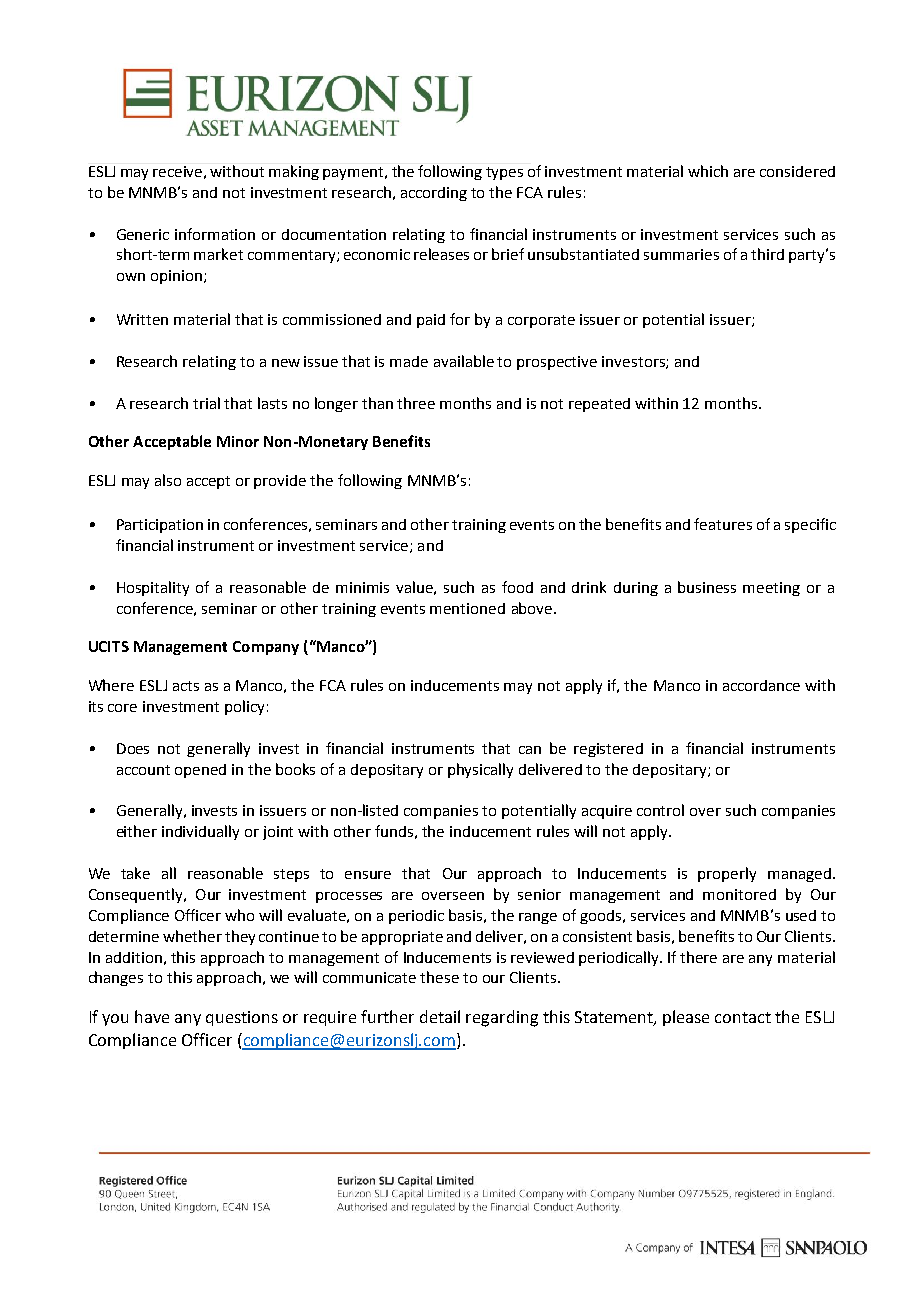 The width and height of the document is (924, 1309). I want to click on opened, so click(200, 771).
